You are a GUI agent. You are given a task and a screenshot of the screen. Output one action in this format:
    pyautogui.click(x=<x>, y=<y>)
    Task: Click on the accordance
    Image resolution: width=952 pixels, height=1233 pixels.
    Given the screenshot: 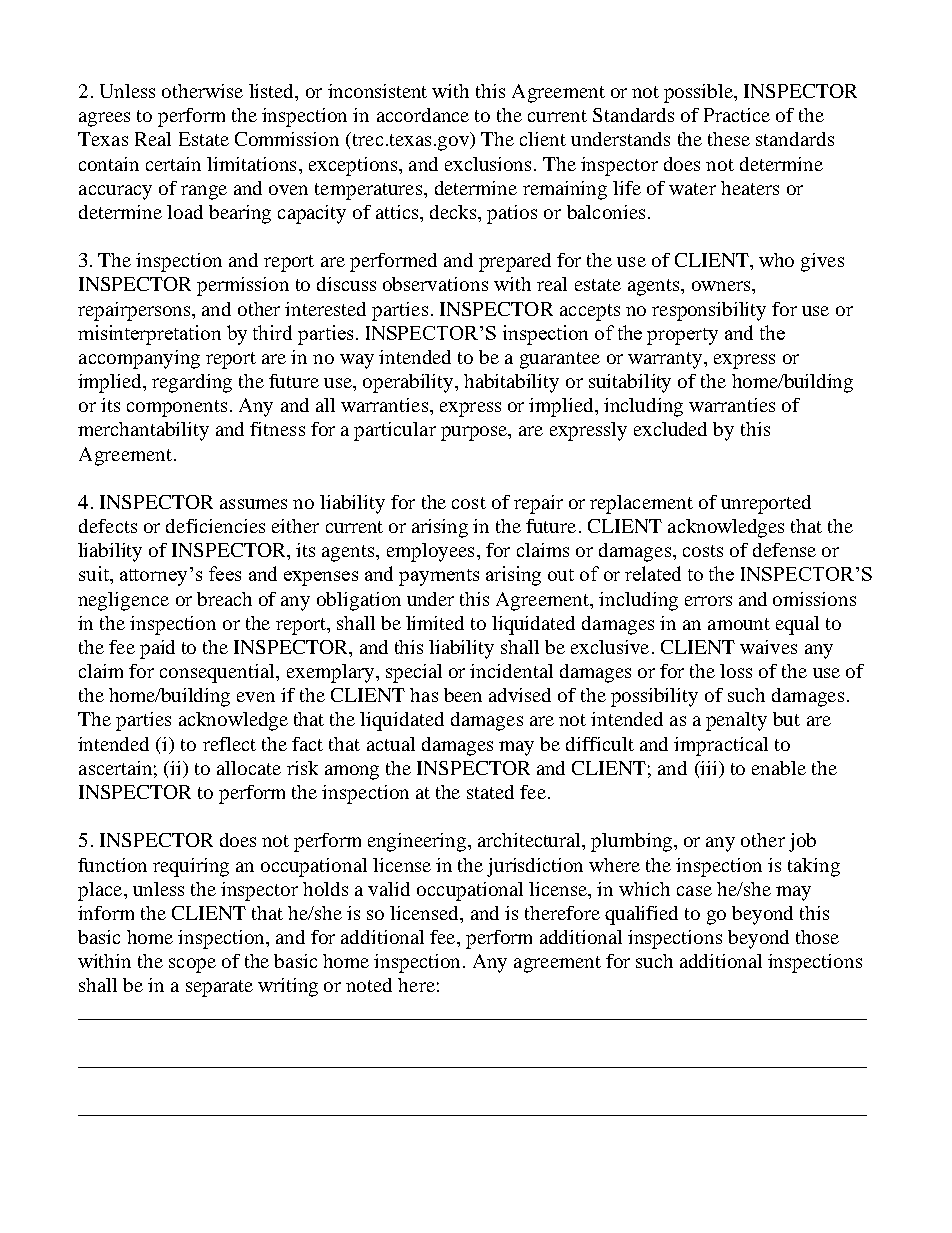 What is the action you would take?
    pyautogui.click(x=423, y=115)
